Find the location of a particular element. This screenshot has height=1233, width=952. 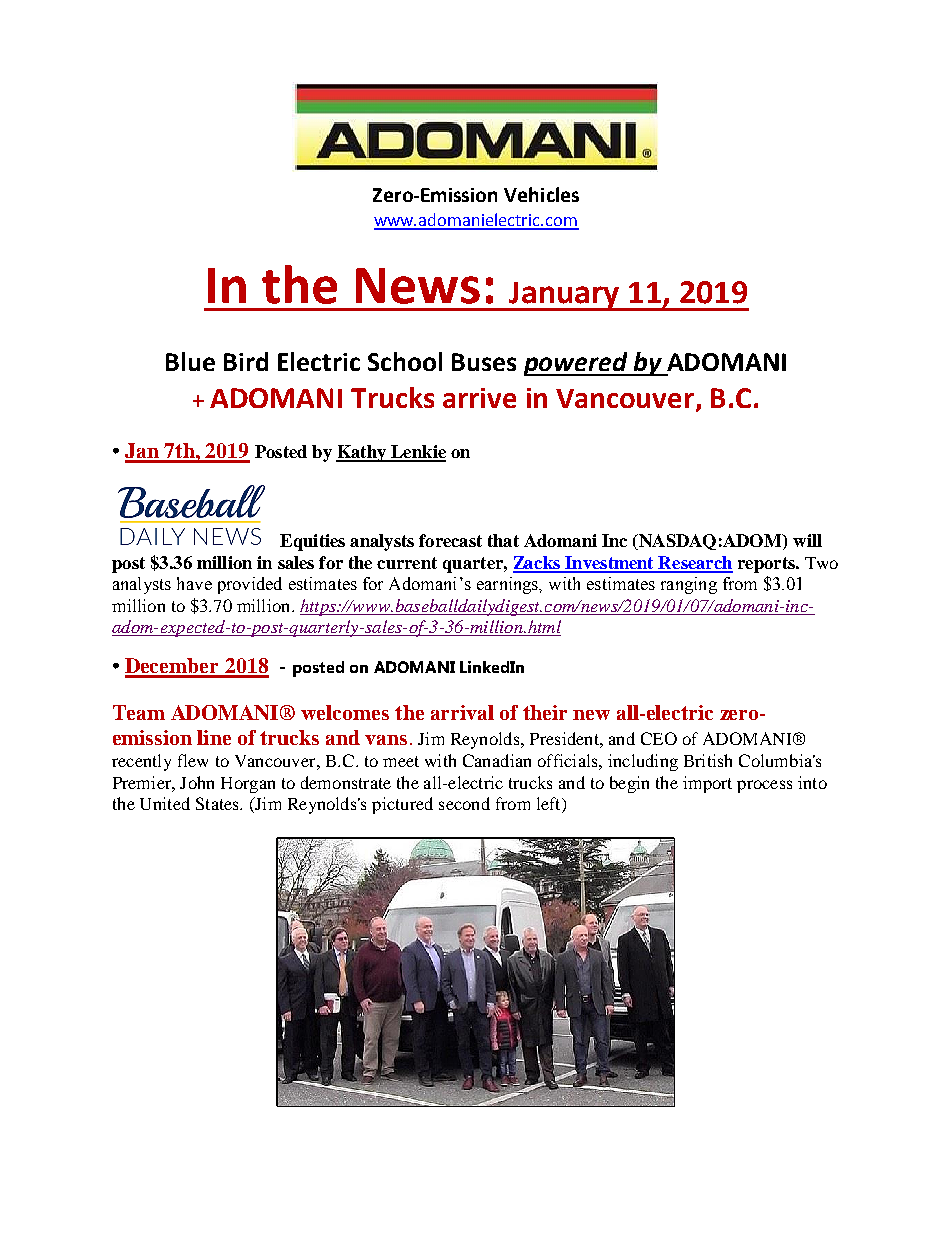

John is located at coordinates (197, 782).
